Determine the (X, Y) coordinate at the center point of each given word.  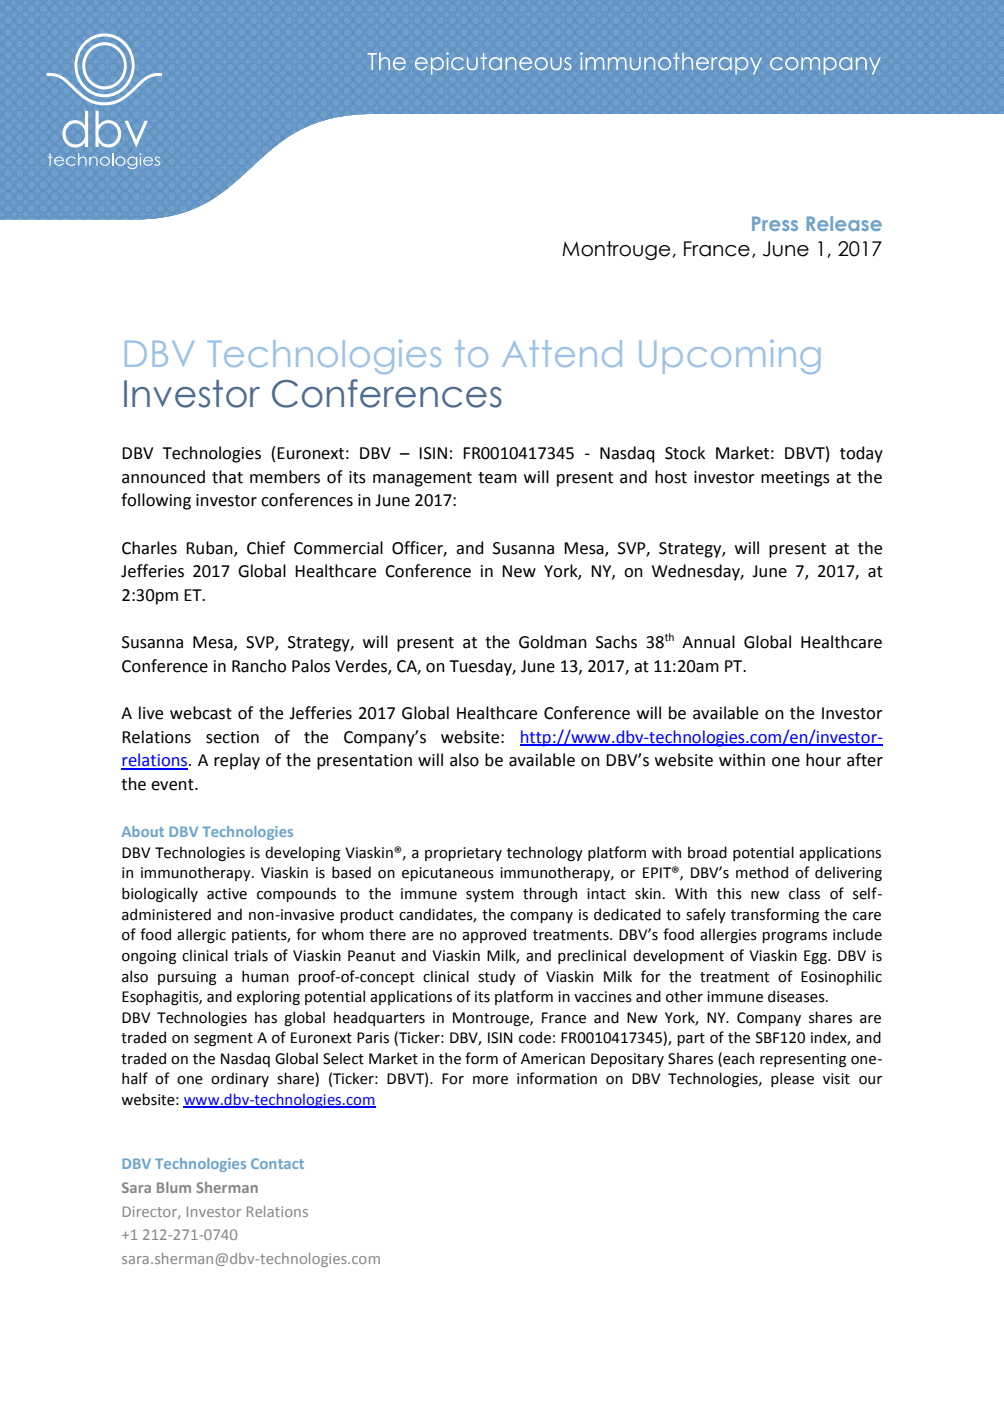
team (497, 478)
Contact (277, 1163)
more (490, 1080)
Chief (266, 548)
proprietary (463, 854)
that (227, 477)
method (762, 872)
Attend (562, 353)
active (227, 894)
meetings (795, 479)
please (792, 1079)
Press (775, 223)
